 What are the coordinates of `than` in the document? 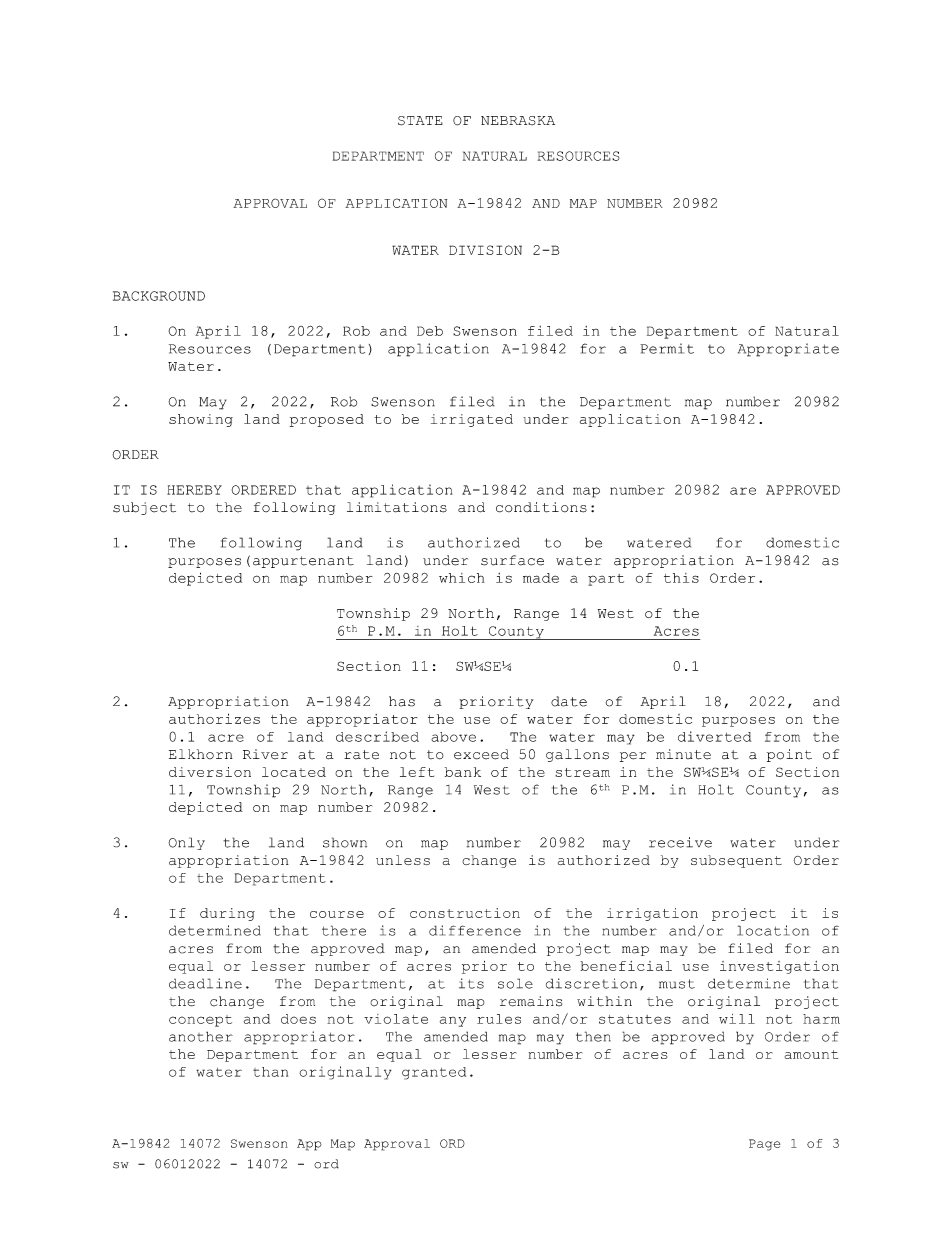 It's located at (270, 1072).
